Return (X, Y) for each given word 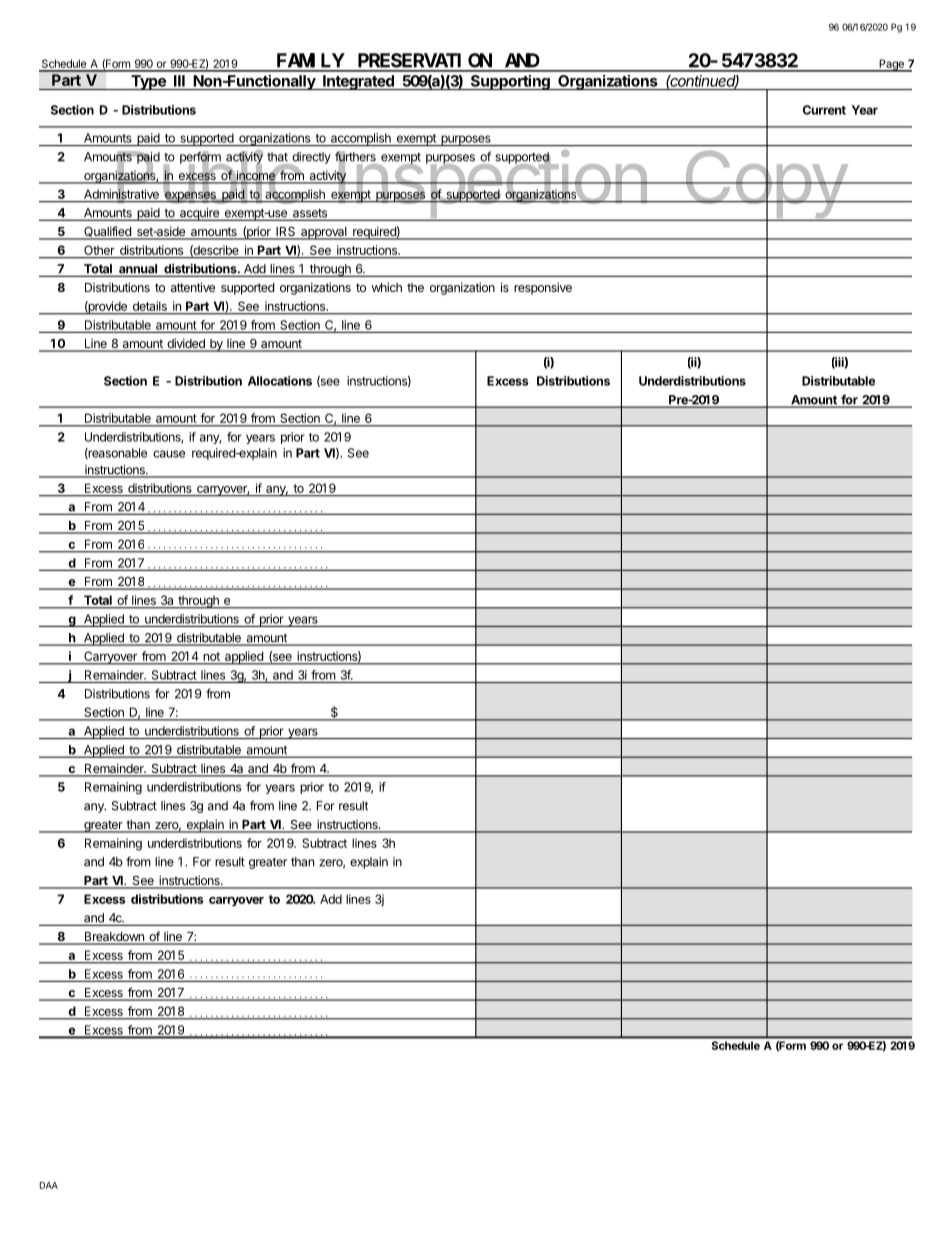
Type (148, 82)
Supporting (510, 82)
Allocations (280, 381)
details (150, 306)
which (387, 287)
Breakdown (114, 938)
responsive (543, 288)
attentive (193, 287)
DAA (49, 1185)
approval (324, 233)
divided (186, 344)
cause (169, 454)
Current (824, 110)
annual (138, 270)
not (212, 656)
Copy (765, 184)
